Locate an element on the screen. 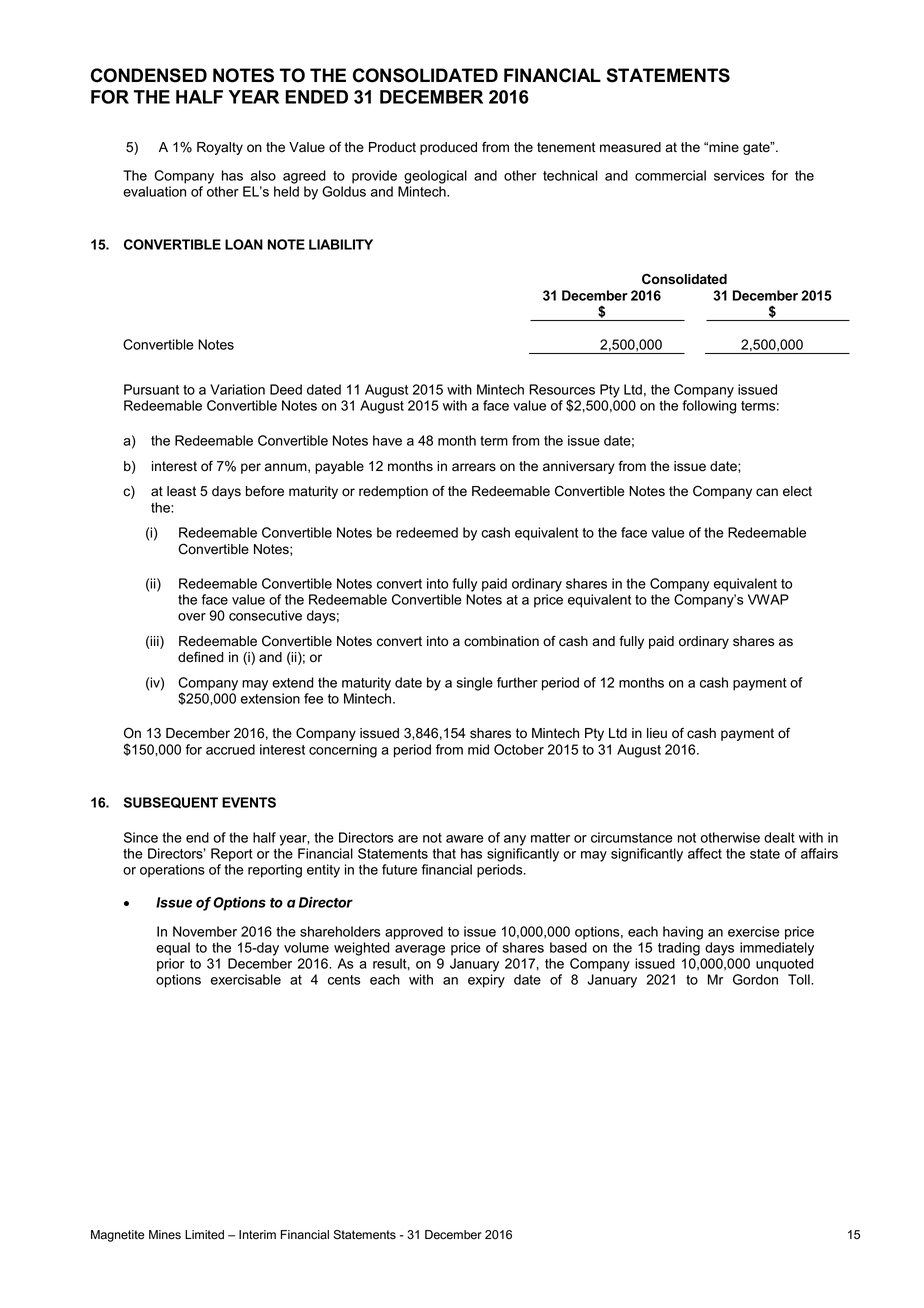 The height and width of the screenshot is (1308, 924). Variation is located at coordinates (237, 389).
